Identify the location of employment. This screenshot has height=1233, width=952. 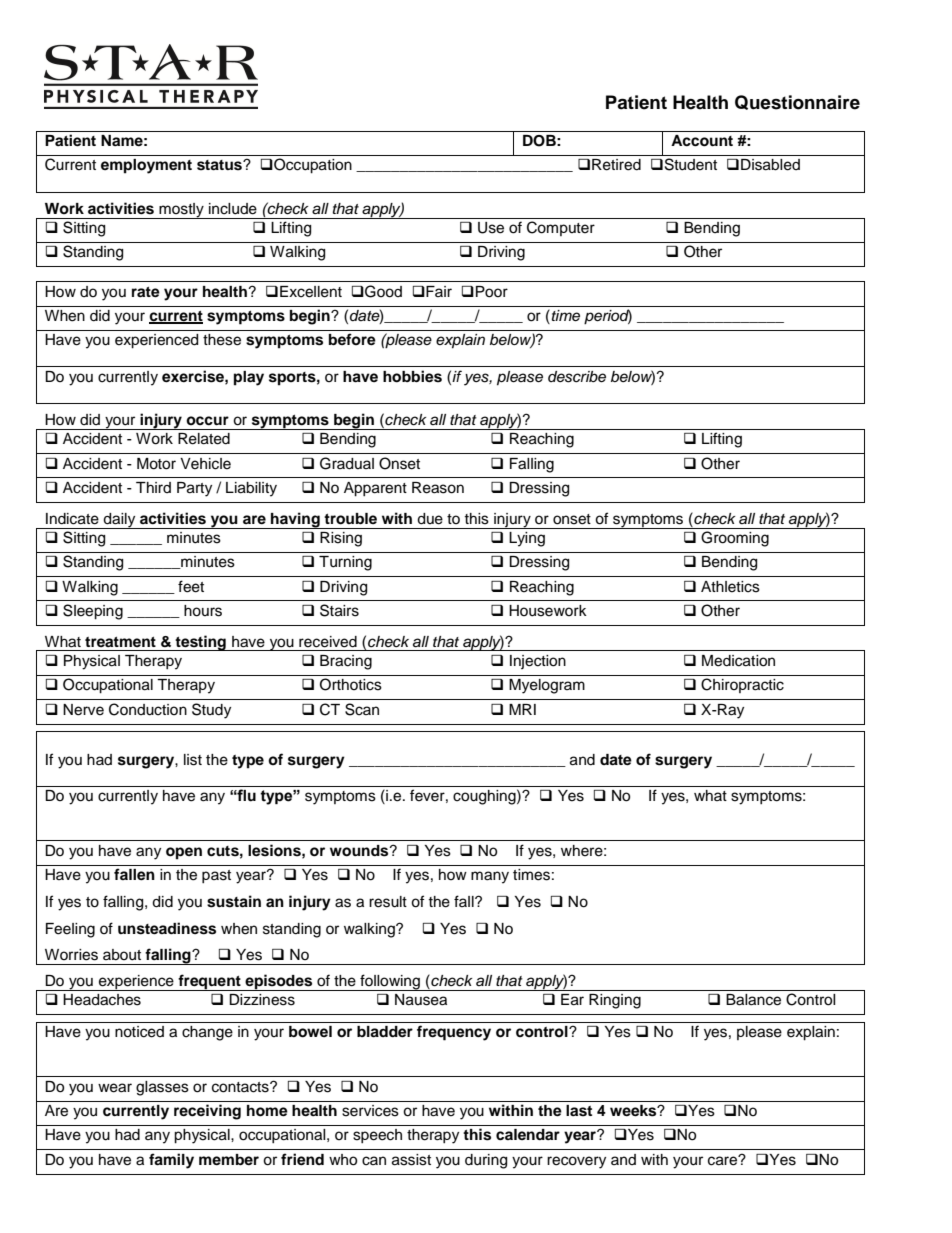
(146, 166).
